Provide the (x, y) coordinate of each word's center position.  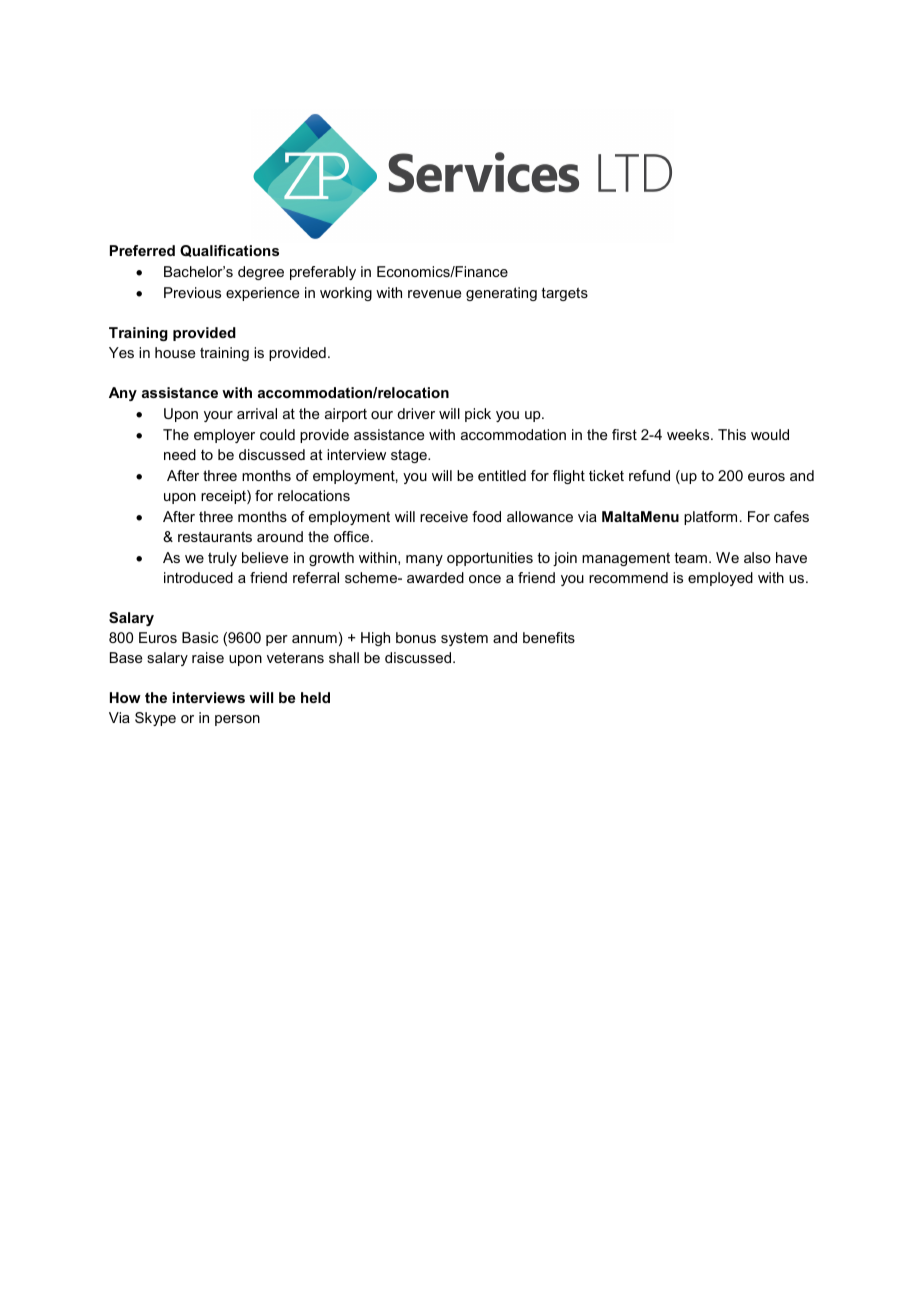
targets (565, 294)
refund (649, 475)
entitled (502, 475)
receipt (224, 497)
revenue (434, 294)
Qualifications (229, 251)
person (237, 720)
